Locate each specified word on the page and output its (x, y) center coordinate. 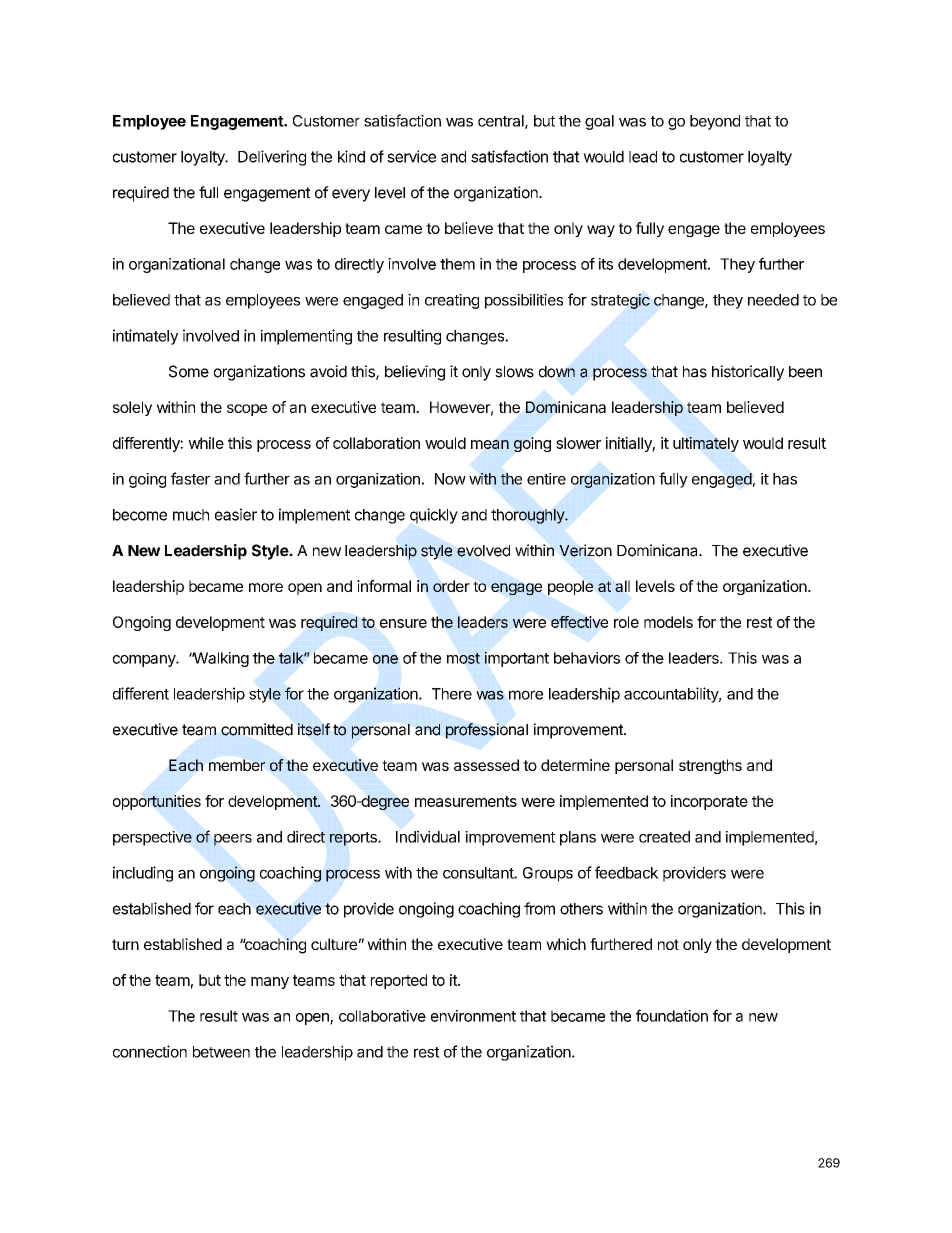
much (191, 515)
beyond (715, 122)
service (411, 156)
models (668, 622)
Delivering (272, 158)
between (221, 1052)
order (451, 586)
